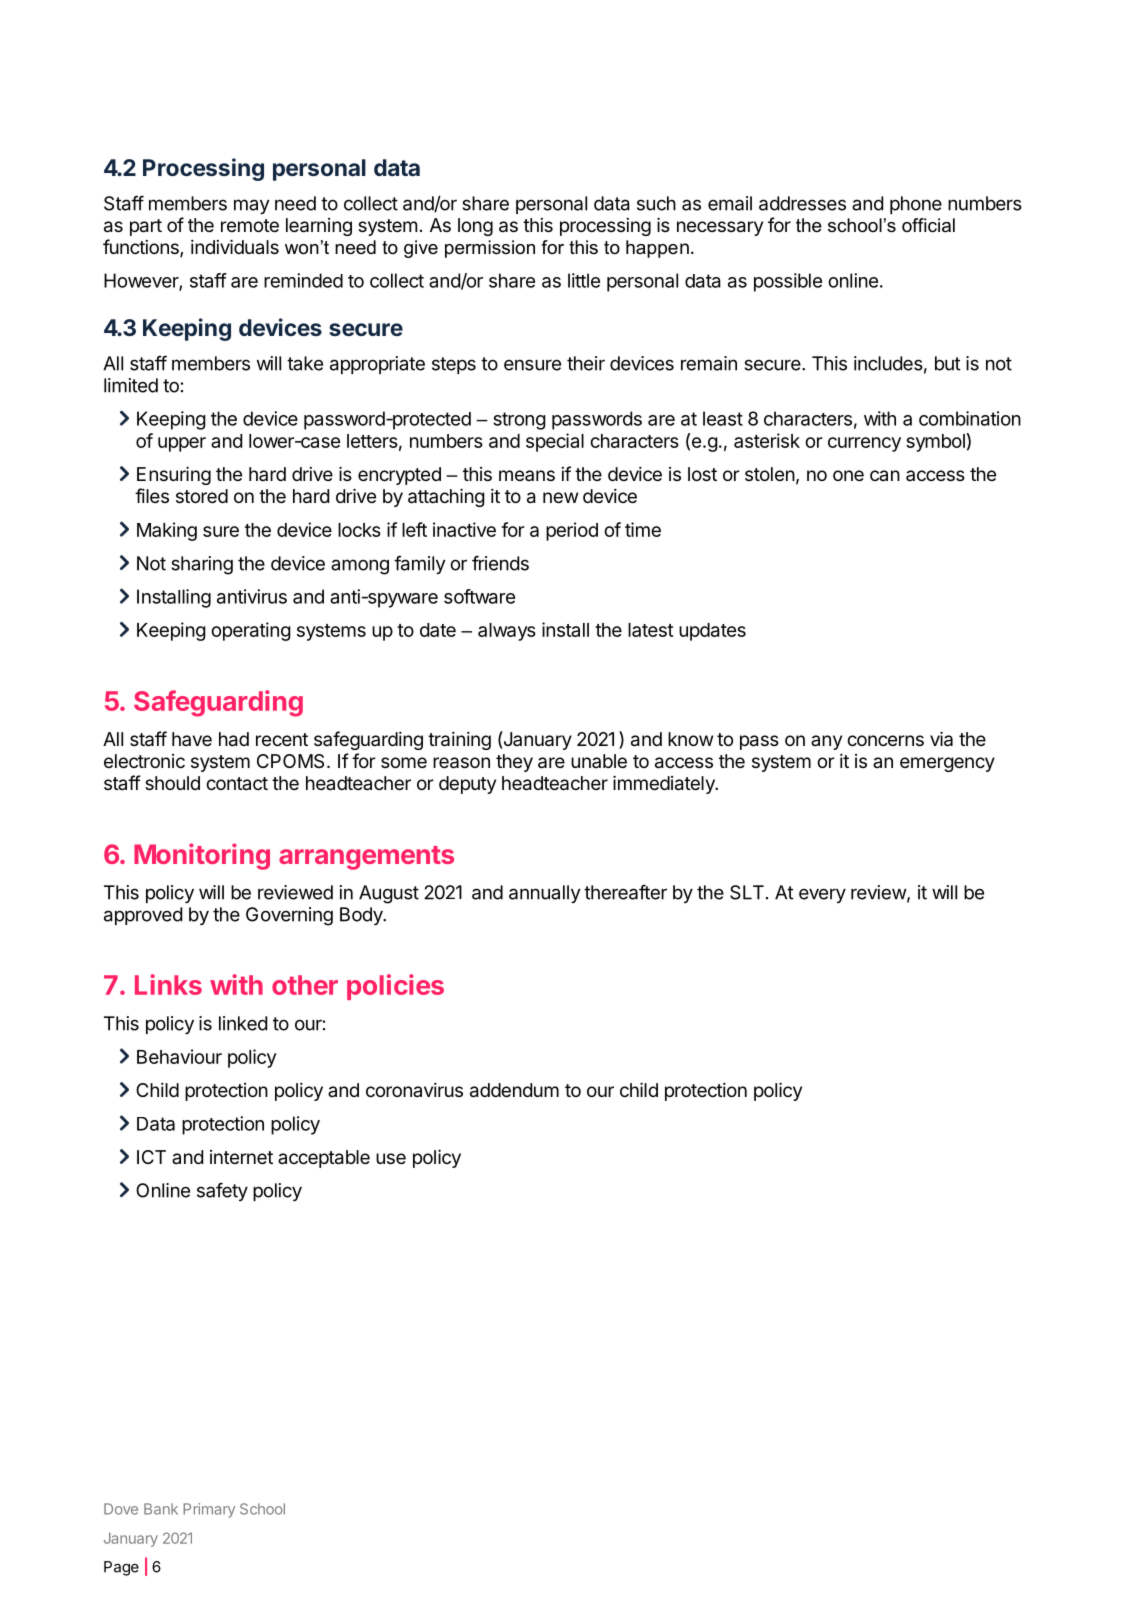 Image resolution: width=1137 pixels, height=1609 pixels. Describe the element at coordinates (490, 249) in the screenshot. I see `permission` at that location.
